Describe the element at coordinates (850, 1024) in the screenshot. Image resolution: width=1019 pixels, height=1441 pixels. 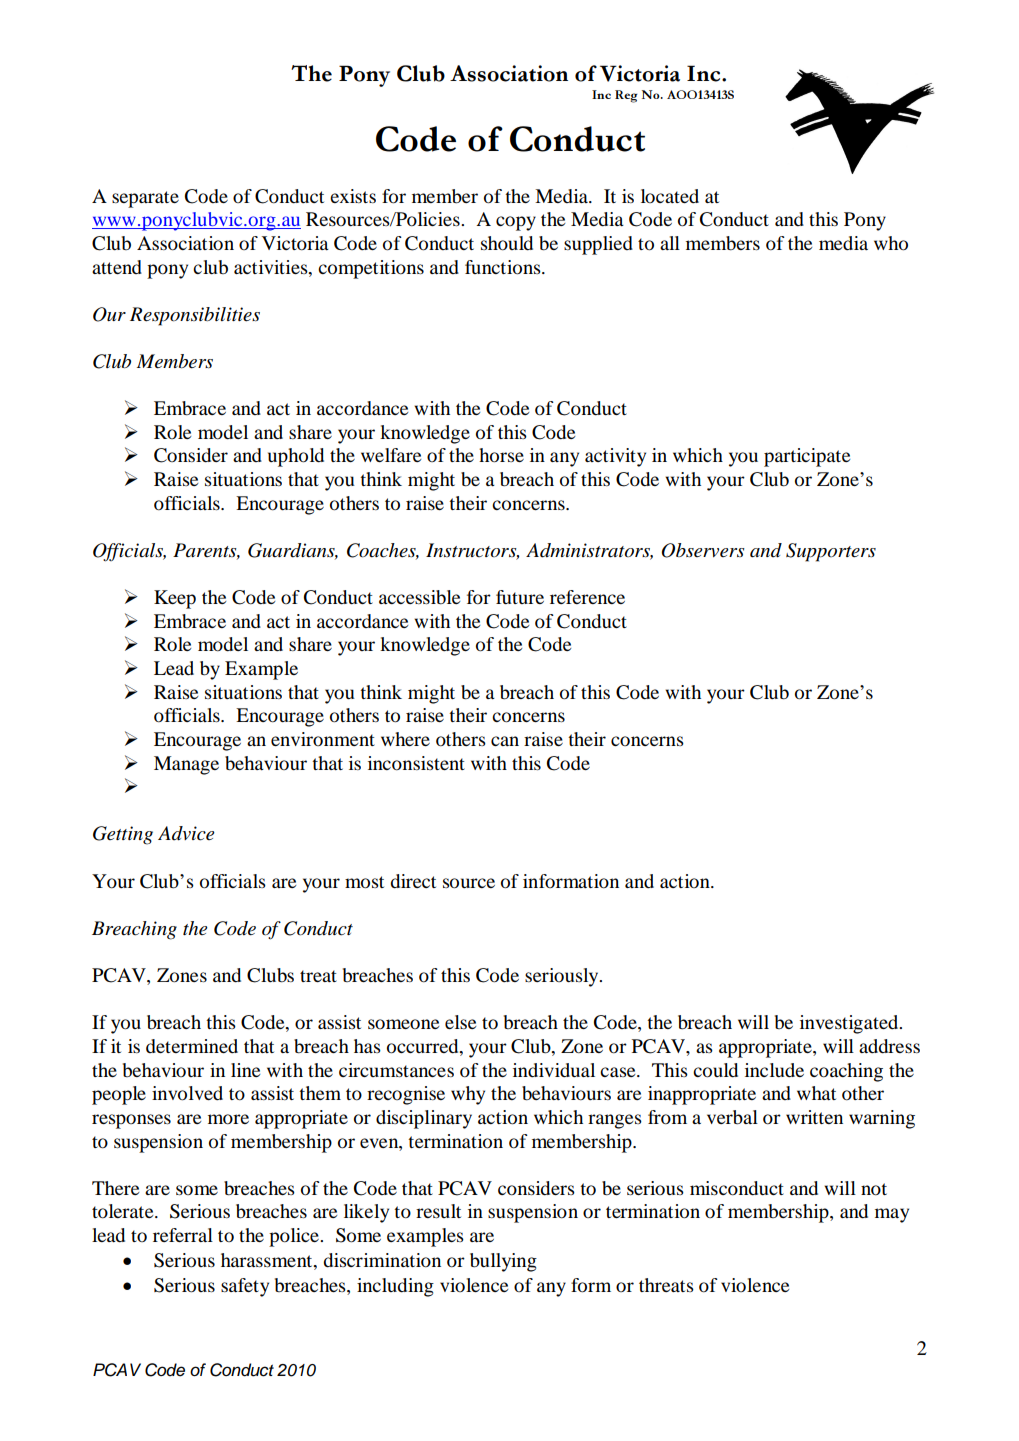
I see `investigated` at that location.
